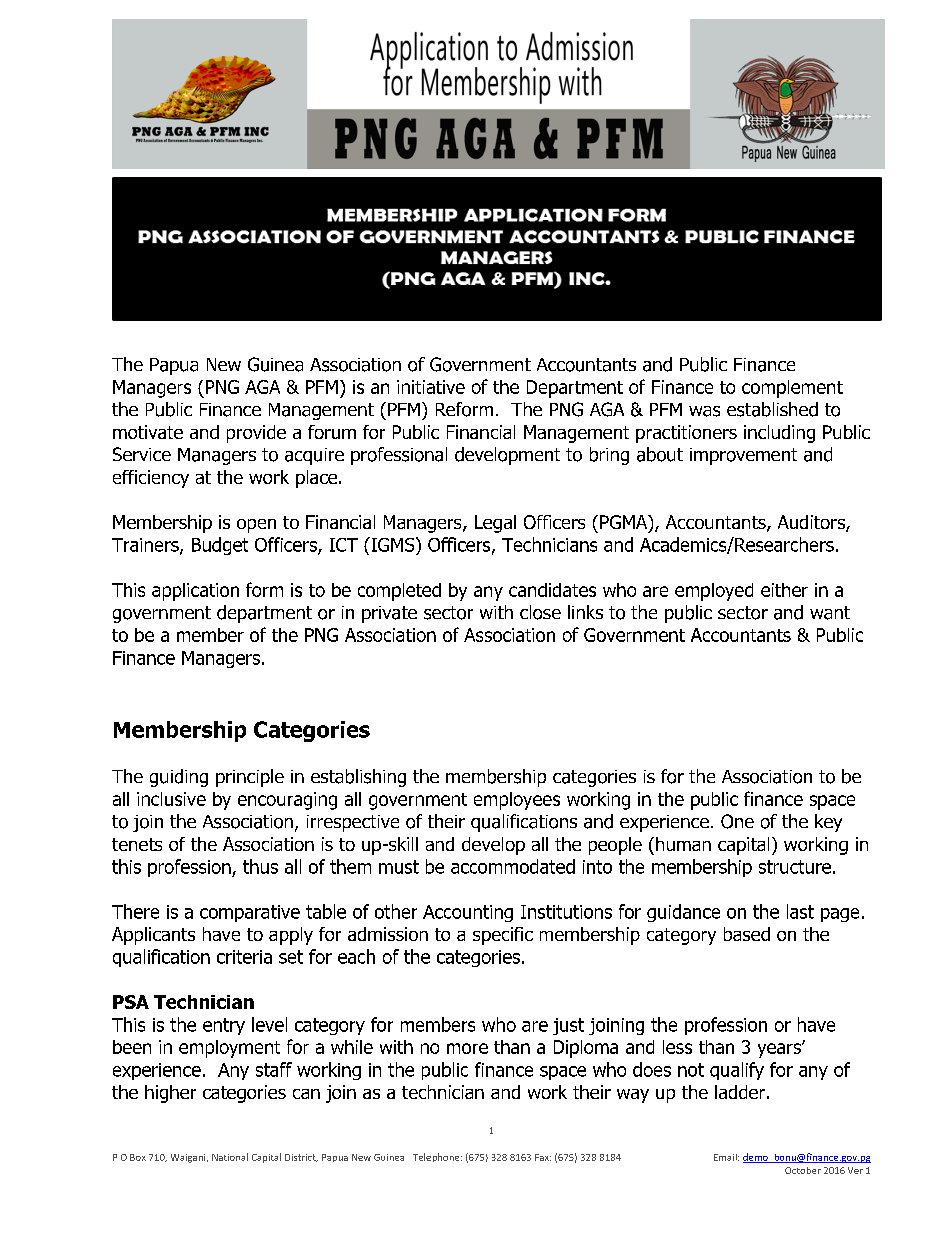 Image resolution: width=952 pixels, height=1233 pixels. Describe the element at coordinates (230, 1157) in the screenshot. I see `National` at that location.
